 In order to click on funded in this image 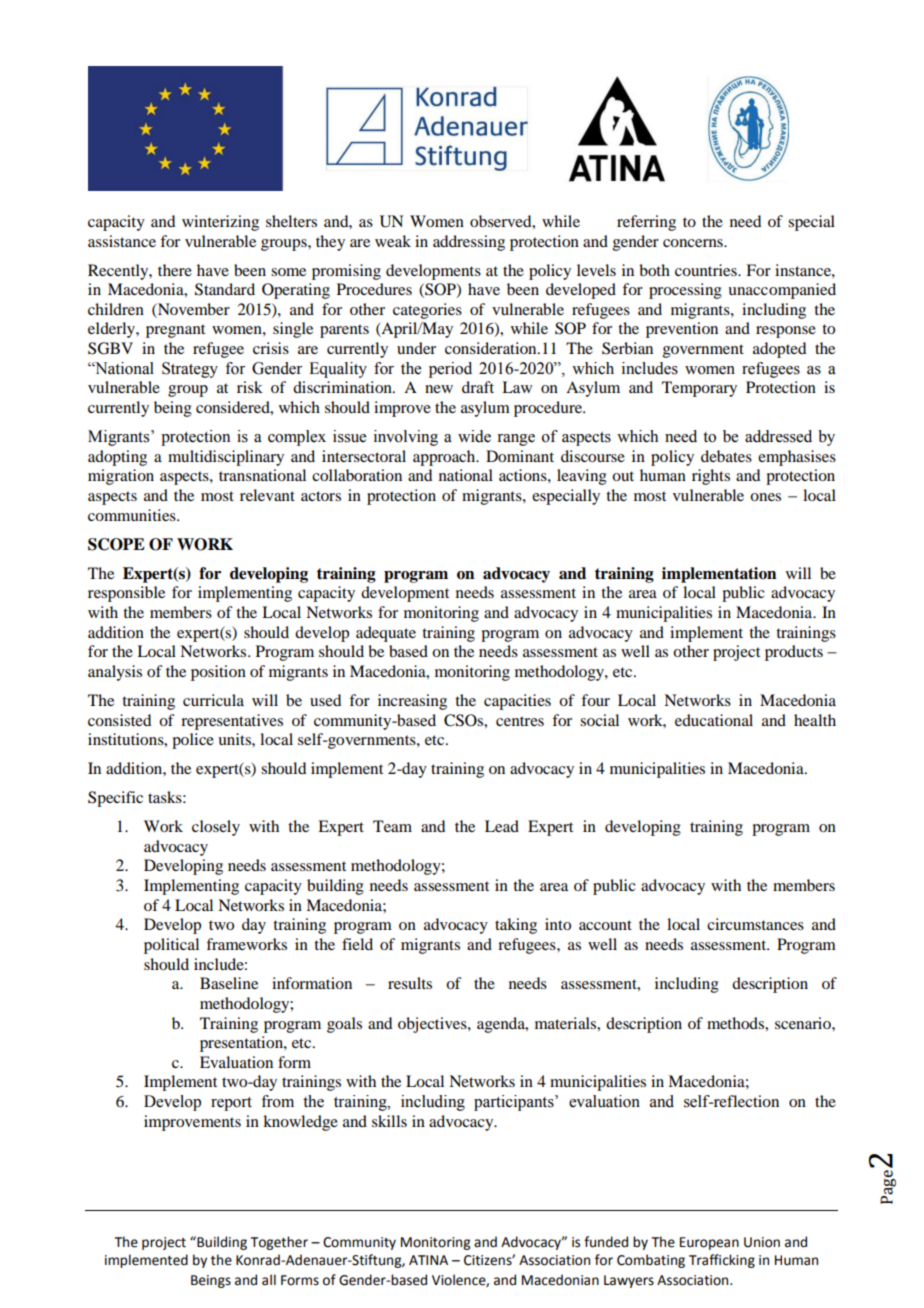, I will do `click(606, 1242)`.
